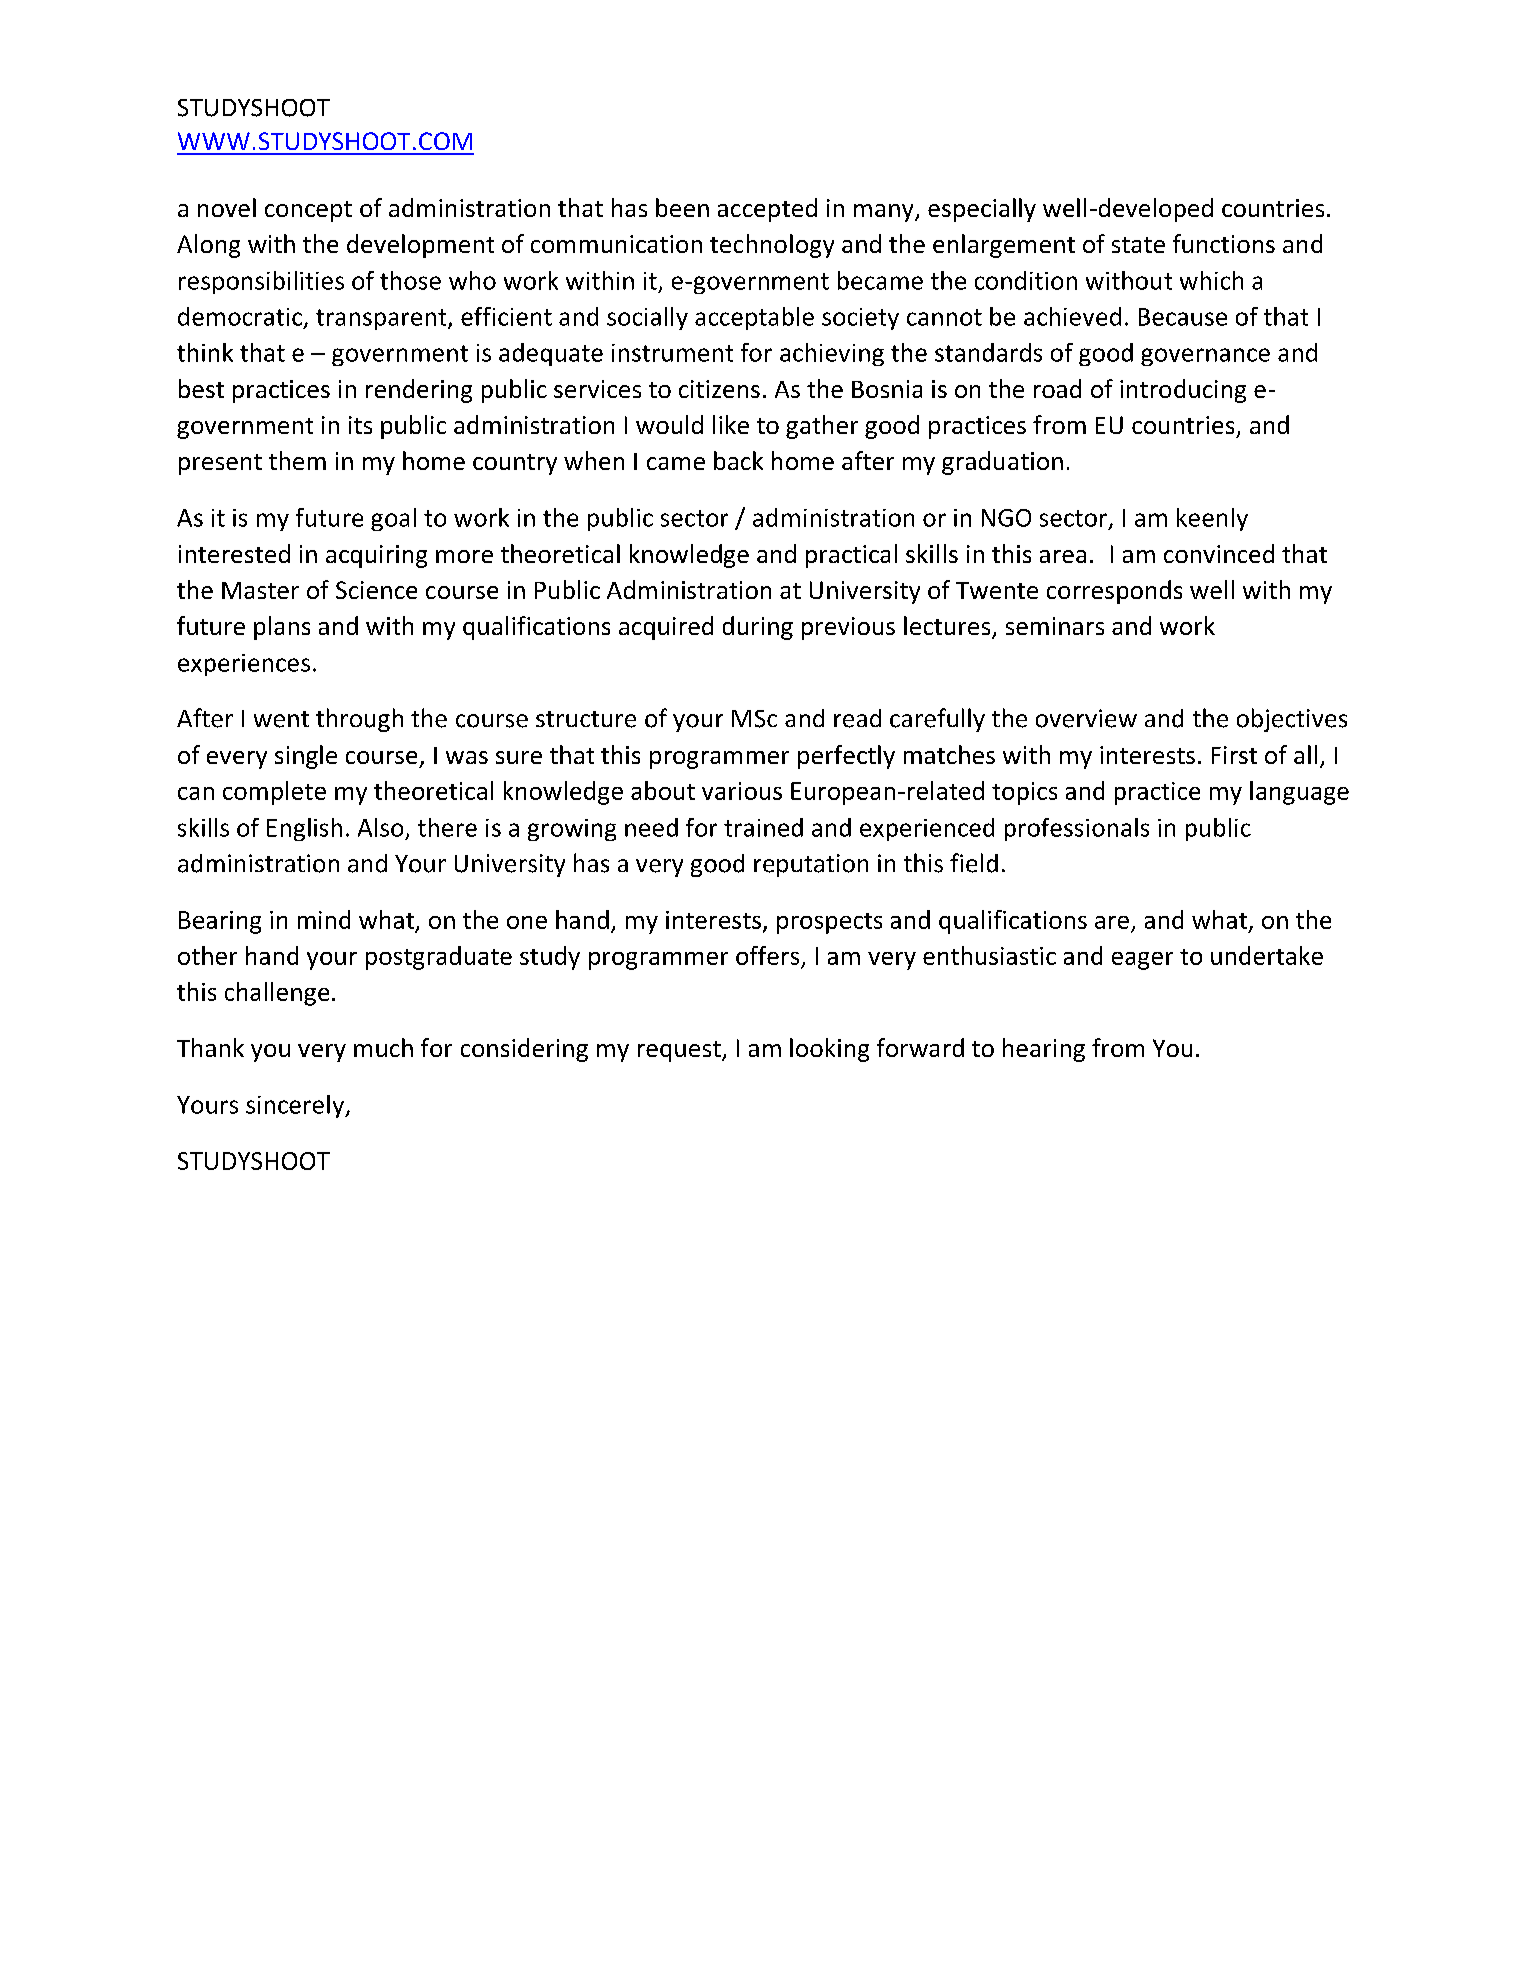 This screenshot has width=1528, height=1978. What do you see at coordinates (1138, 245) in the screenshot?
I see `state` at bounding box center [1138, 245].
